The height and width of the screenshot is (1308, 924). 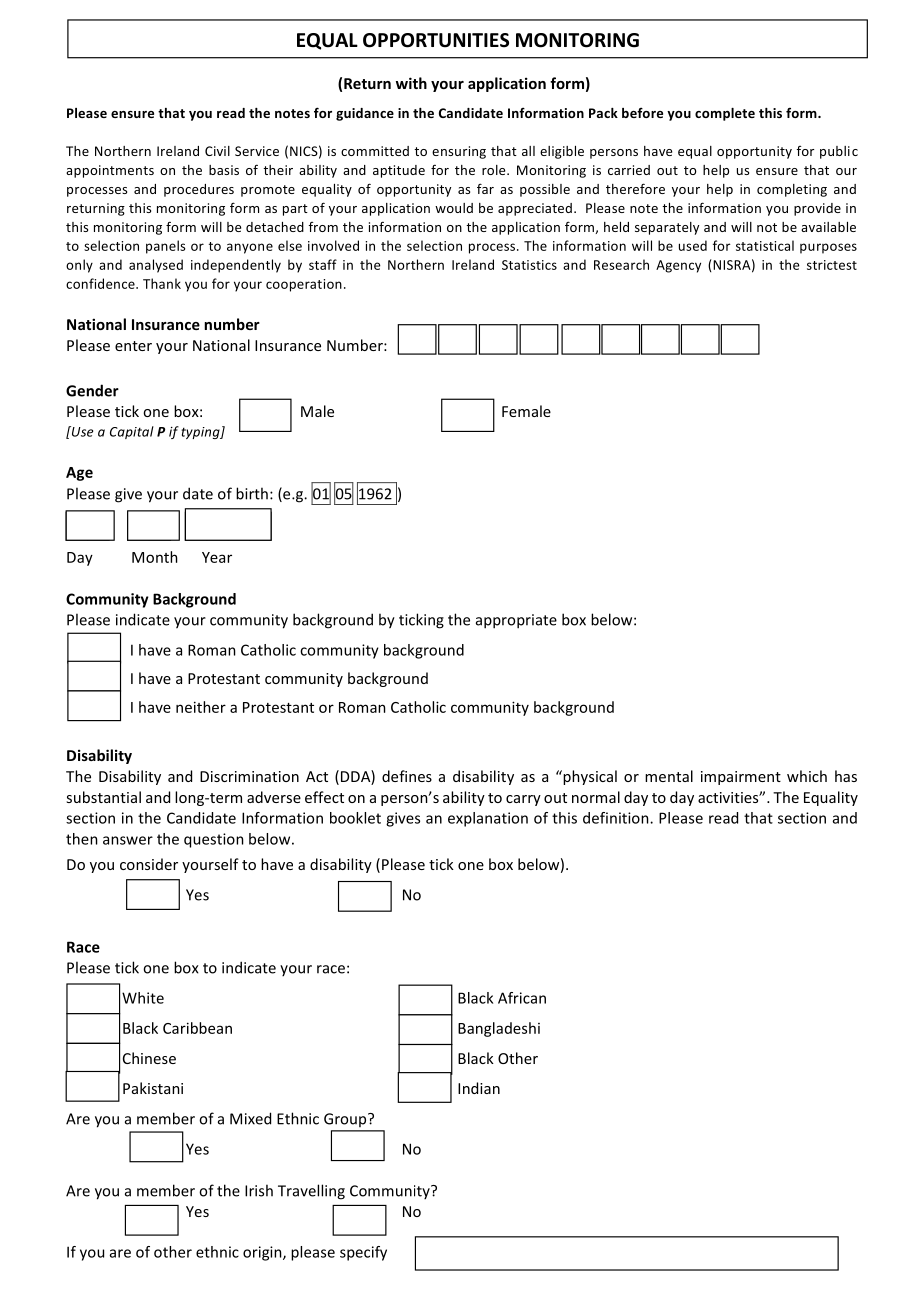 What do you see at coordinates (411, 83) in the screenshot?
I see `with` at bounding box center [411, 83].
